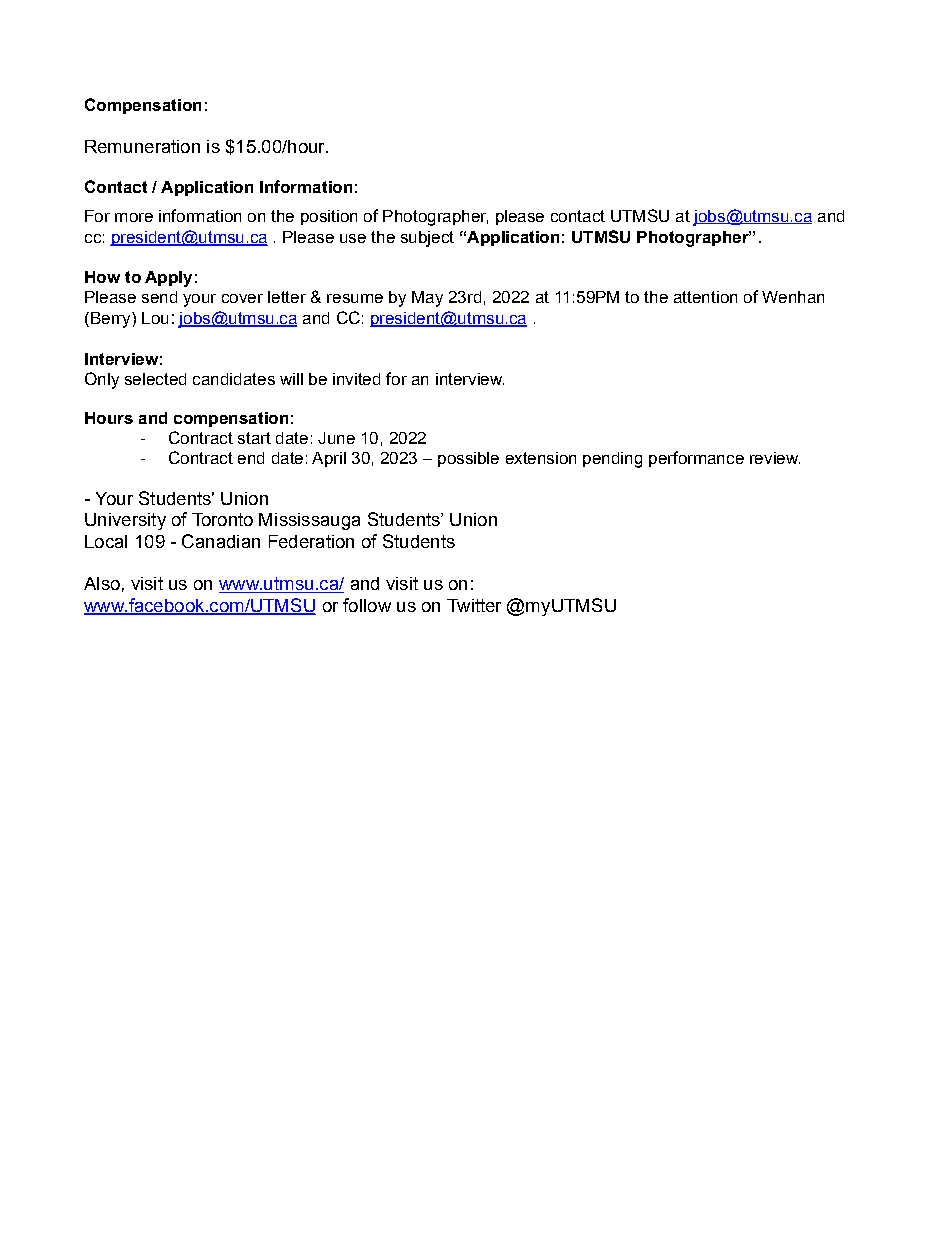 The height and width of the screenshot is (1233, 952). Describe the element at coordinates (168, 279) in the screenshot. I see `Apply` at that location.
